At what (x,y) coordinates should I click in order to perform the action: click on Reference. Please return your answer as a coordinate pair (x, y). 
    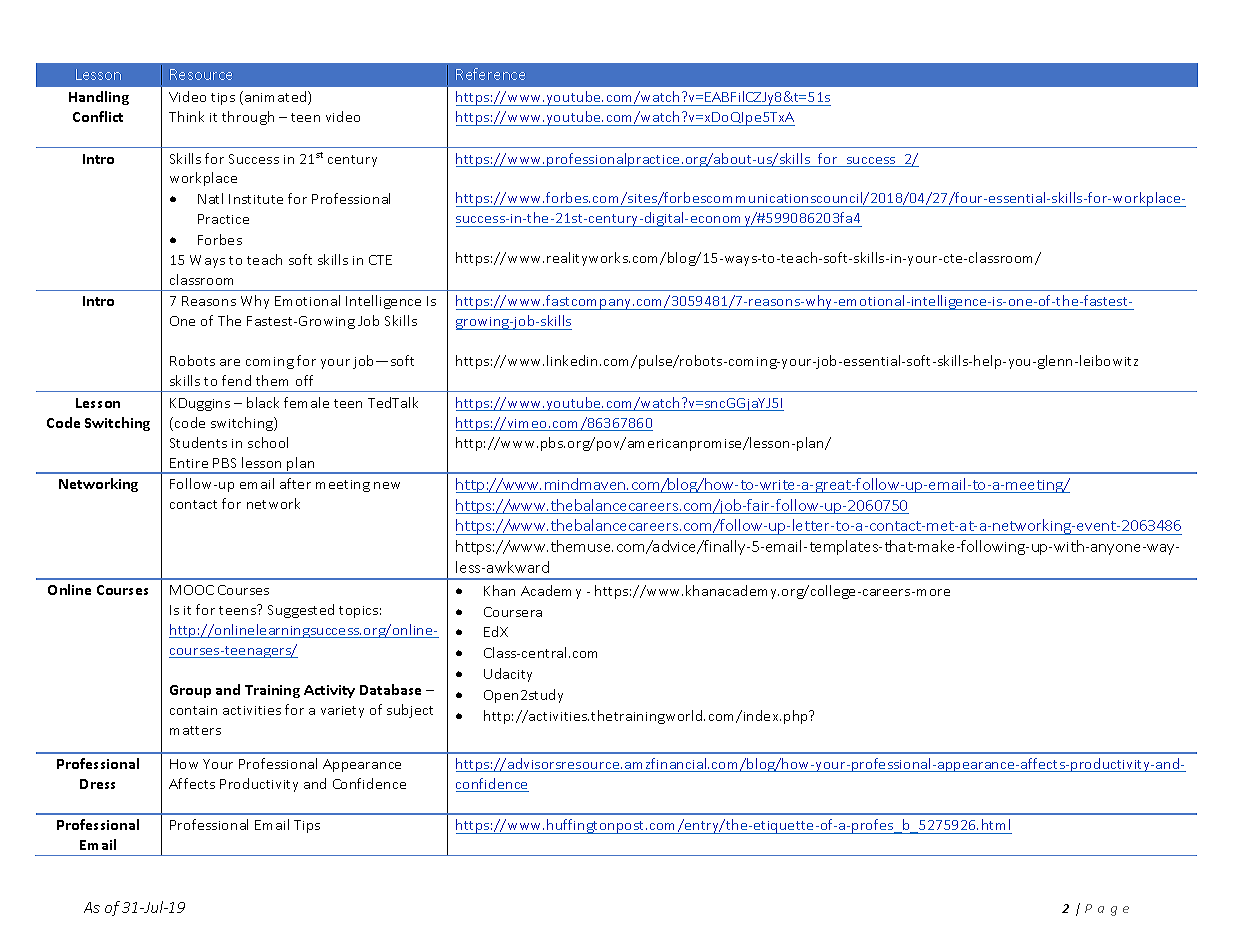
    Looking at the image, I should click on (490, 74).
